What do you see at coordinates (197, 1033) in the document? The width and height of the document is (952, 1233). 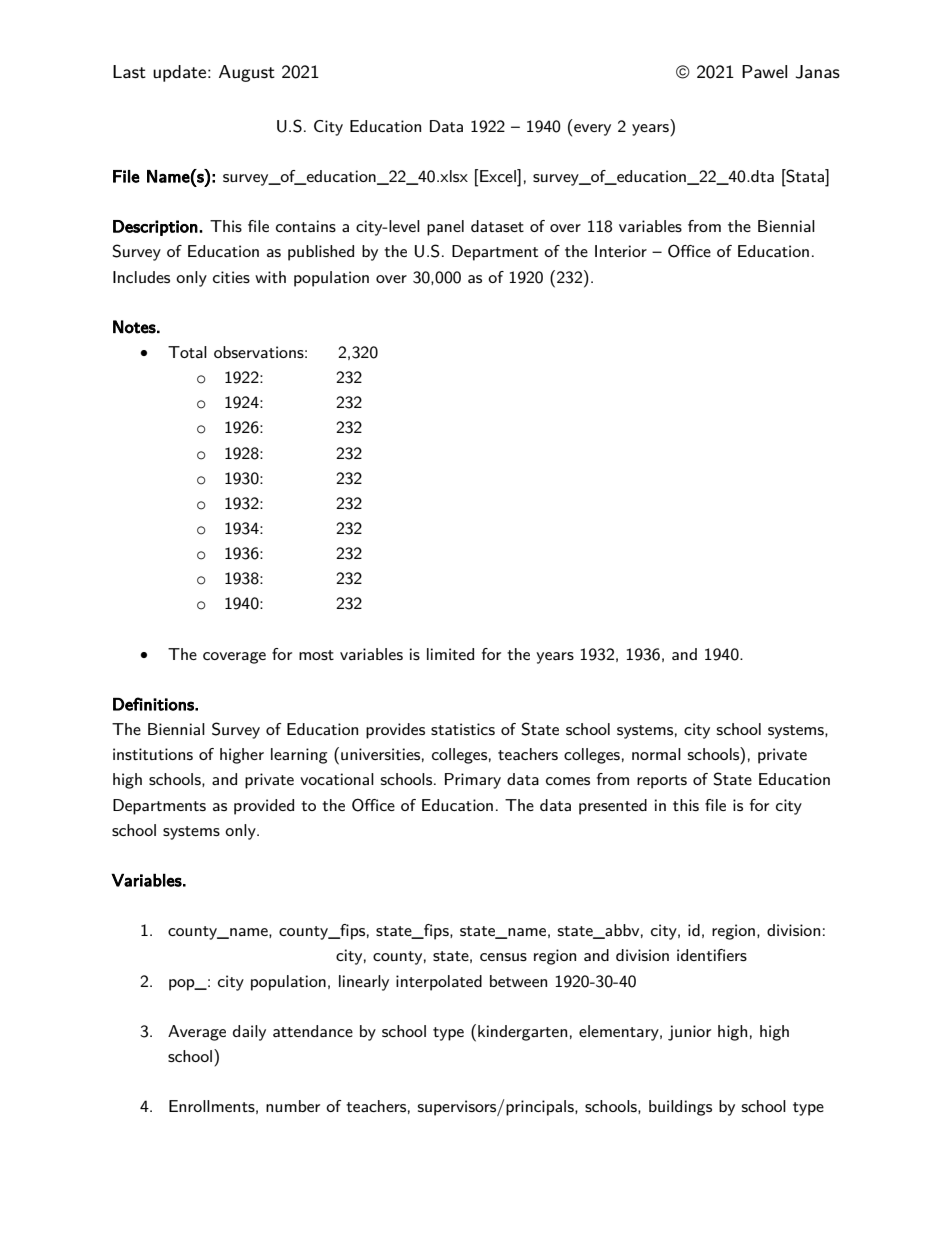 I see `Average` at bounding box center [197, 1033].
